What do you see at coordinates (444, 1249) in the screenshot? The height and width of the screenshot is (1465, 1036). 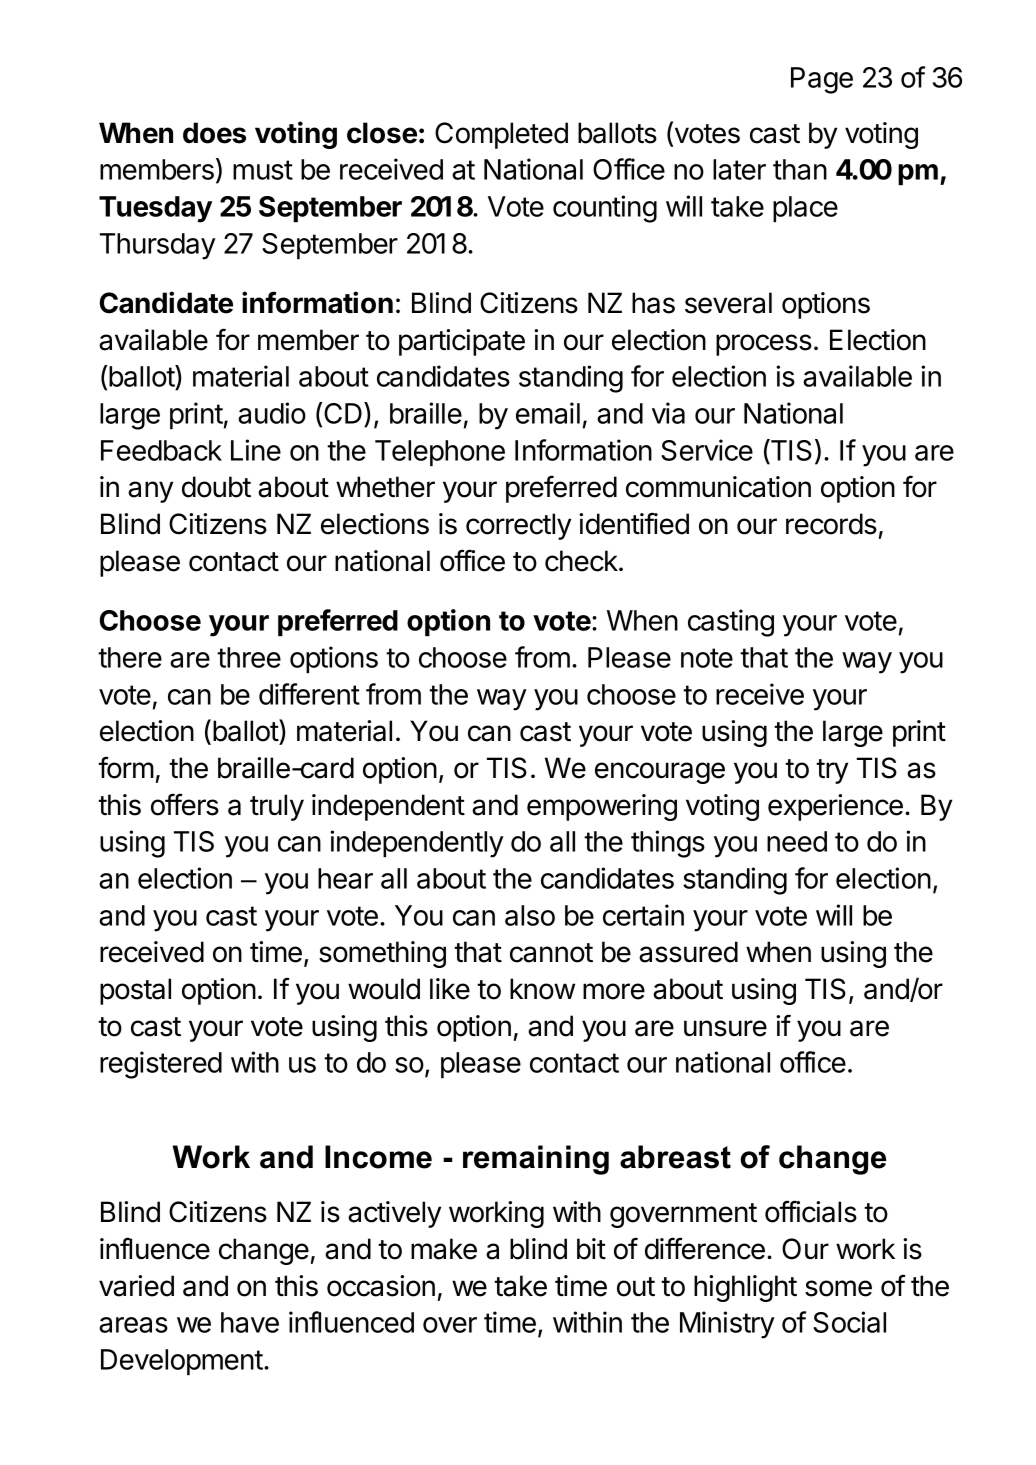 I see `make` at bounding box center [444, 1249].
